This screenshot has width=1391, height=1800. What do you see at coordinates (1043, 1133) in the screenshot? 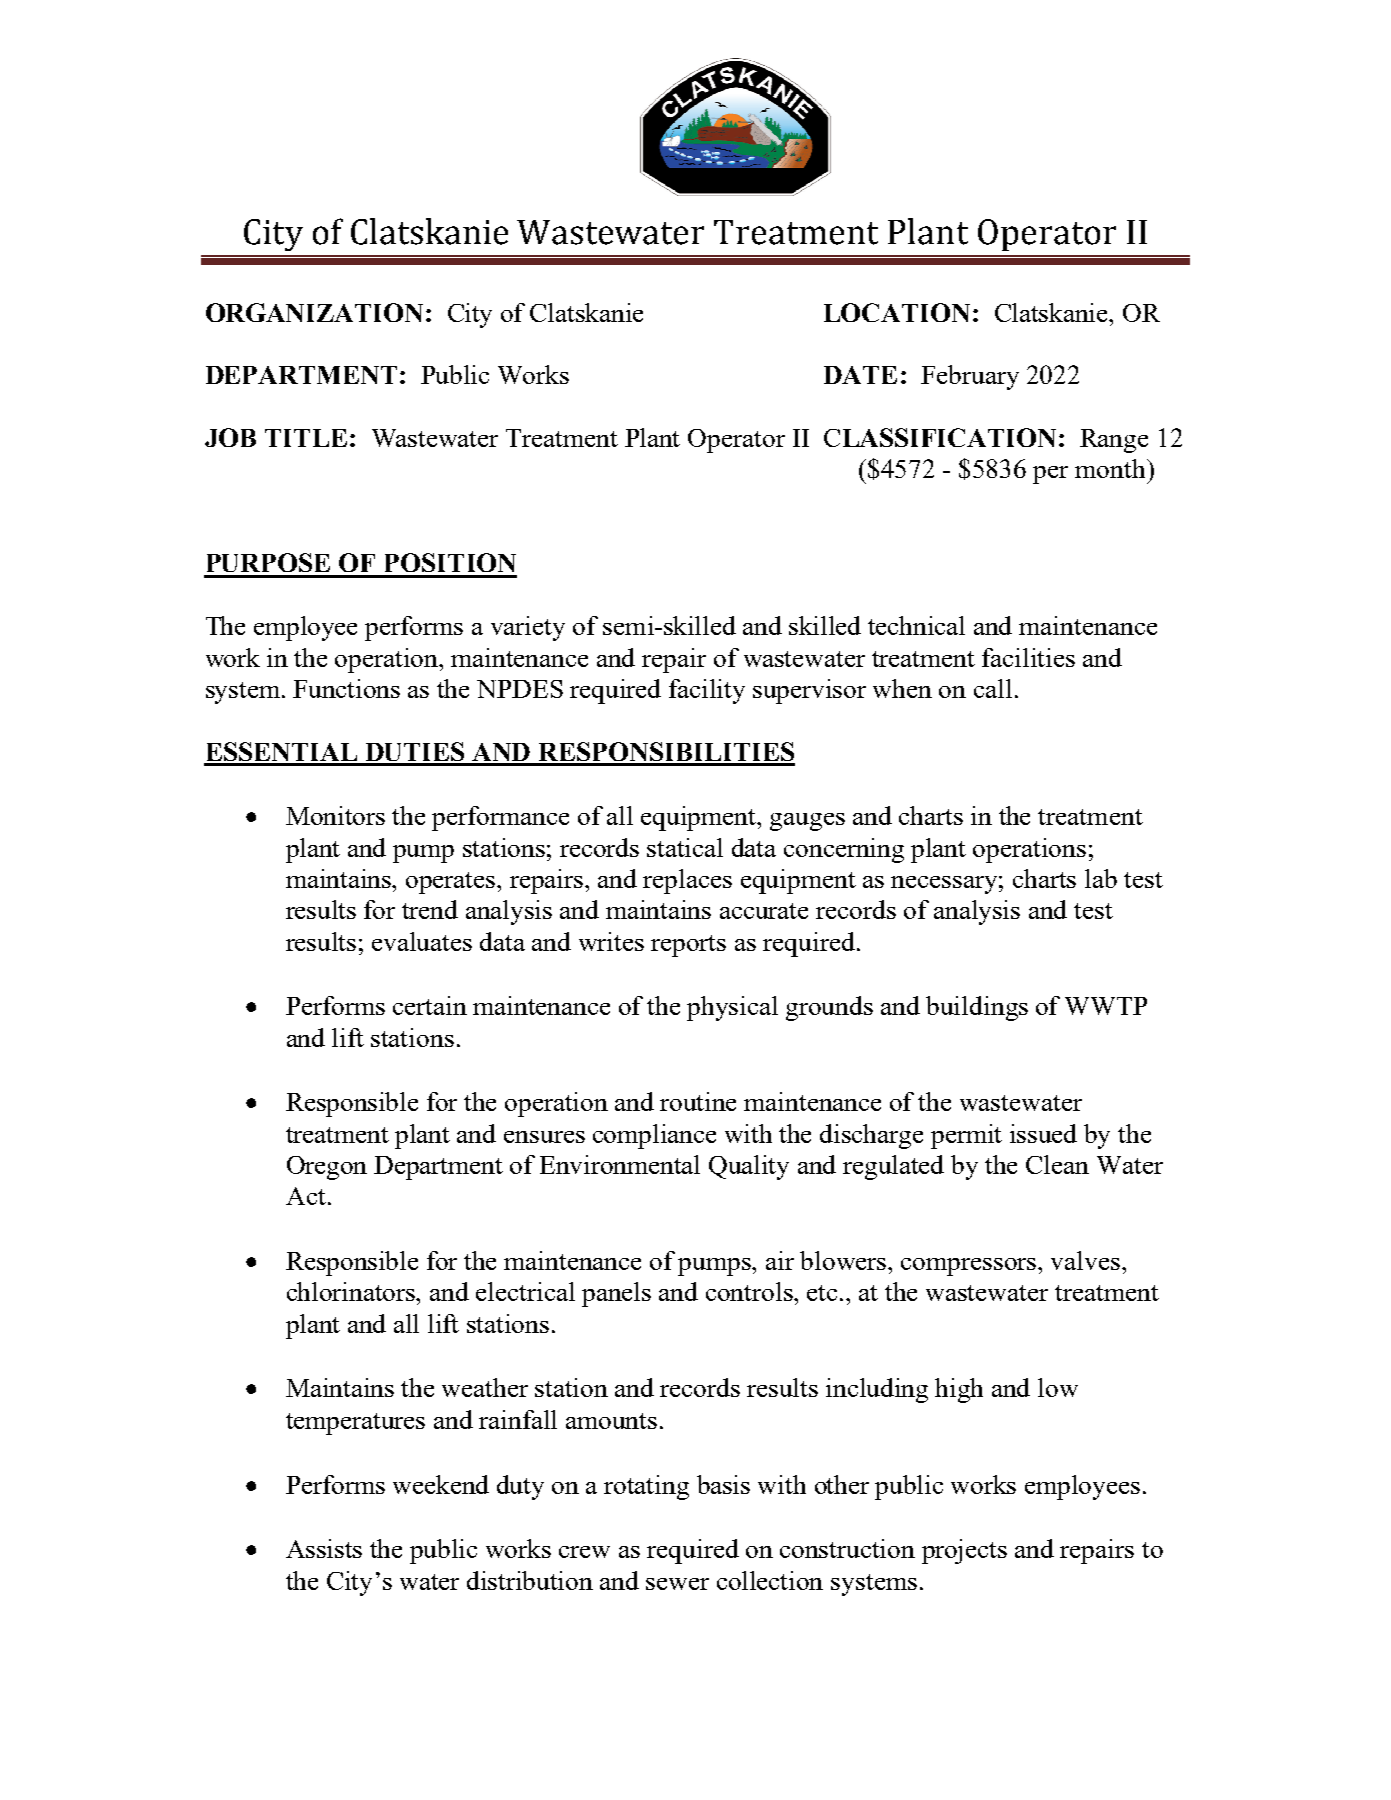
I see `issued` at bounding box center [1043, 1133].
